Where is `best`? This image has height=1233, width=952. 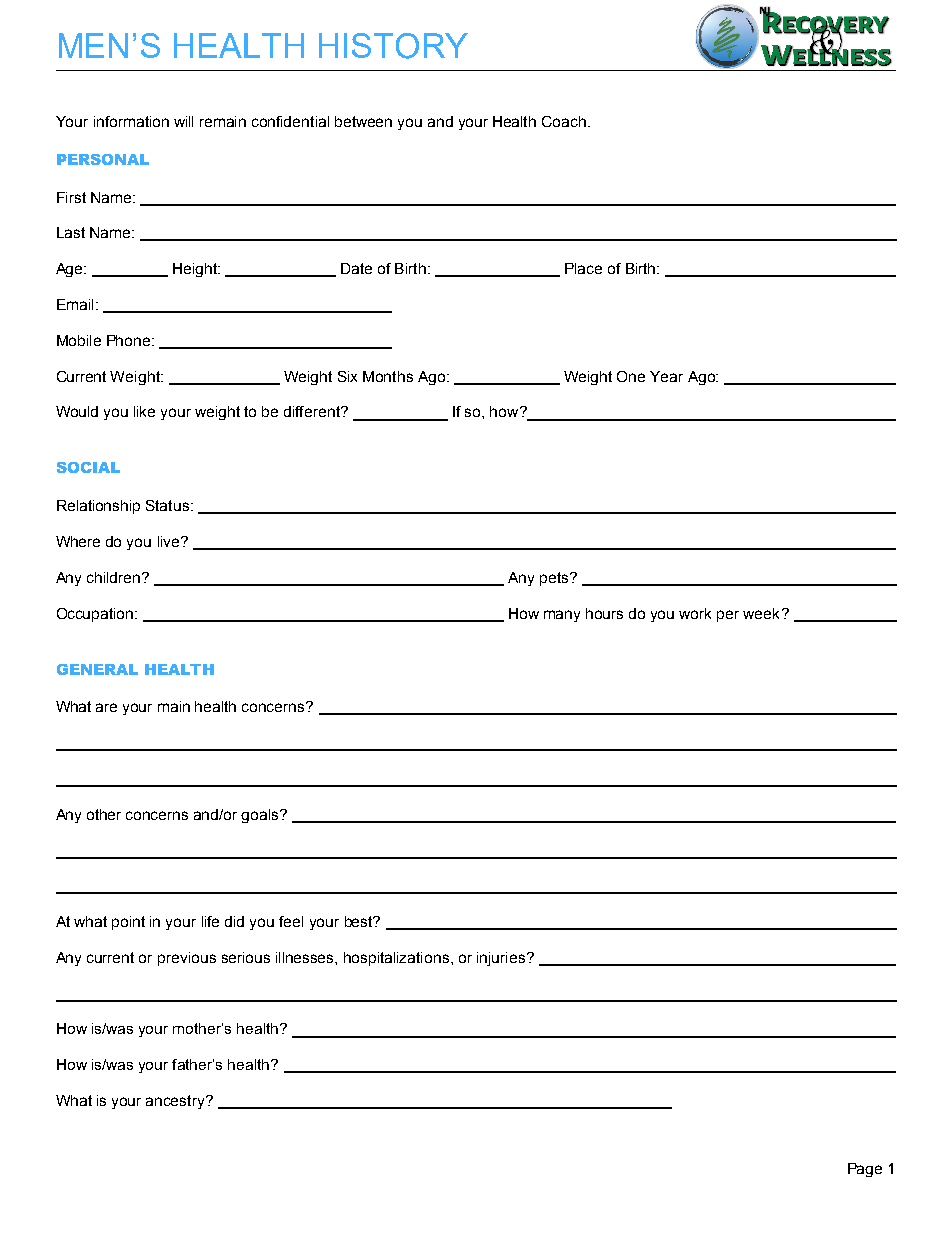 best is located at coordinates (360, 921).
